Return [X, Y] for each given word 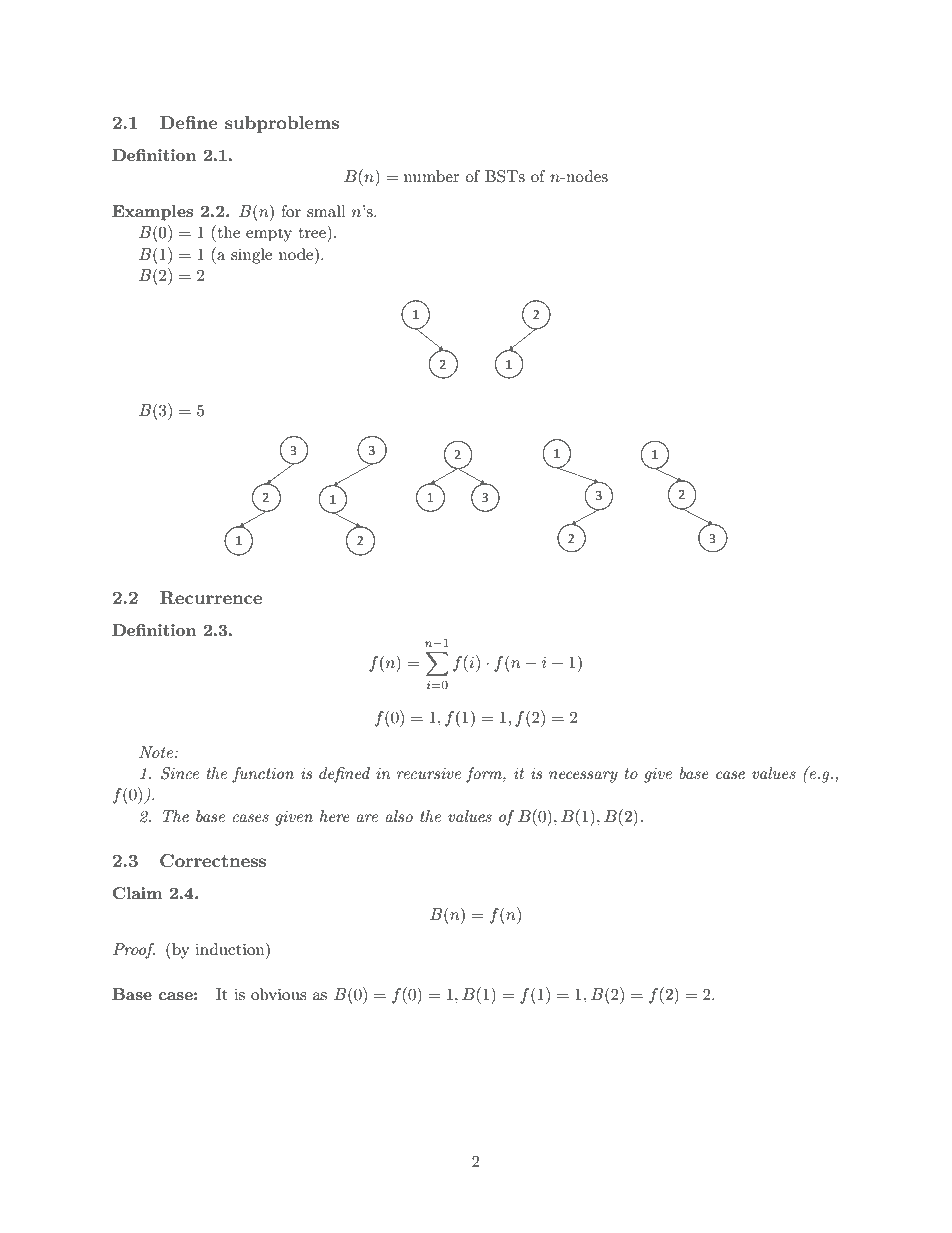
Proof [134, 951]
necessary [583, 777]
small [326, 211]
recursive [429, 773]
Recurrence [211, 598]
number [432, 176]
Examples [152, 213]
